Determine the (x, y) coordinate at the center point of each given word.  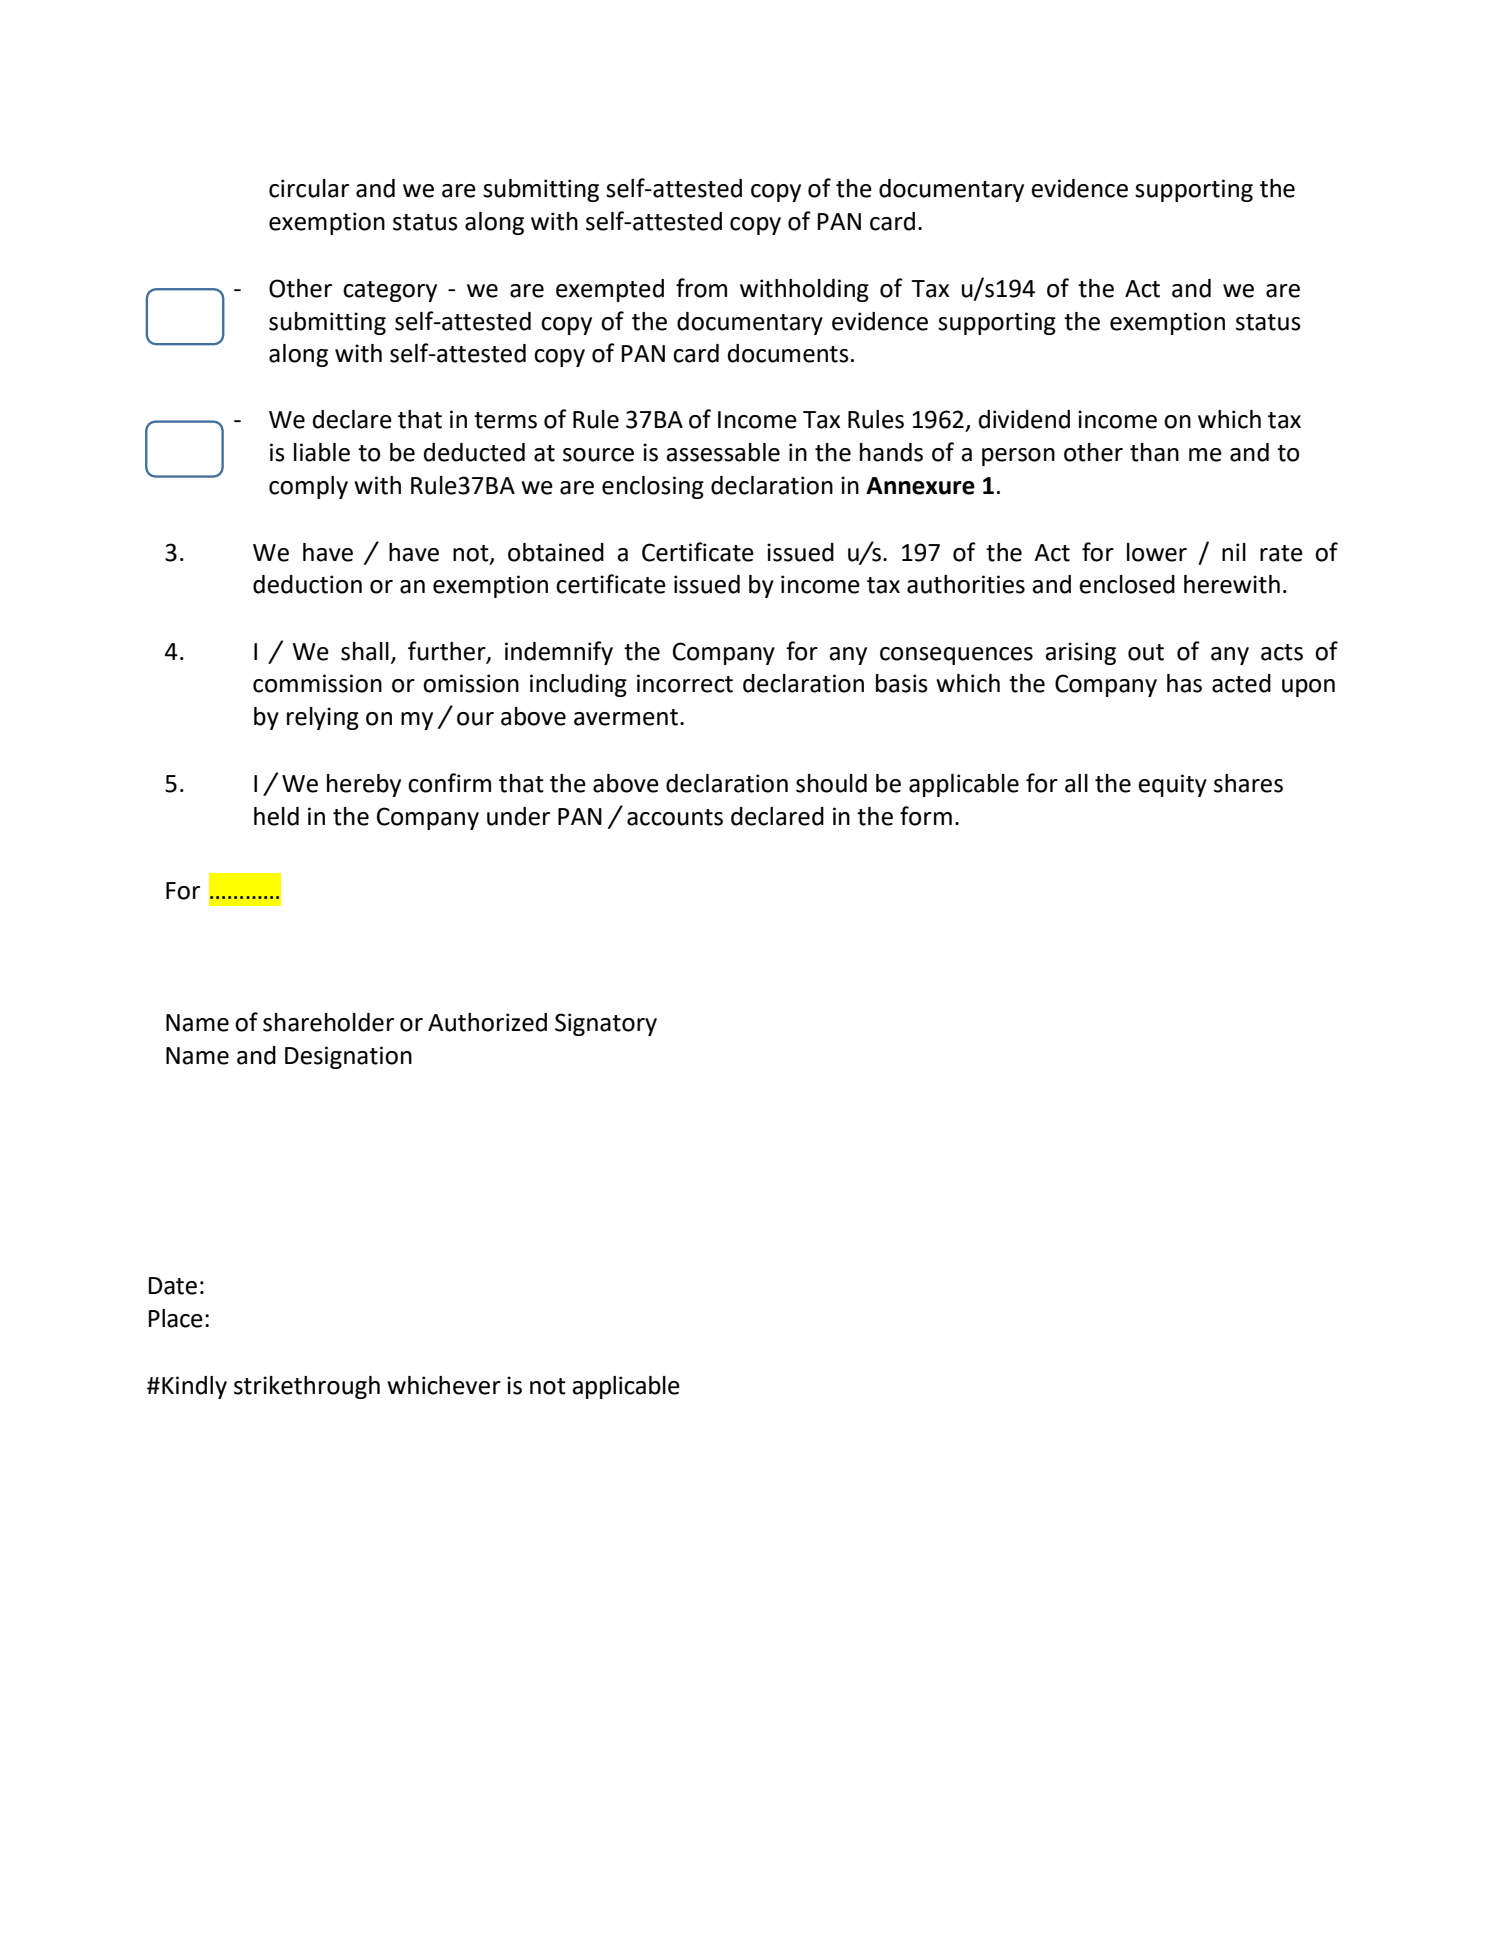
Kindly (194, 1387)
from (701, 288)
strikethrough (307, 1387)
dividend (1024, 419)
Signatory (606, 1024)
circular (309, 188)
